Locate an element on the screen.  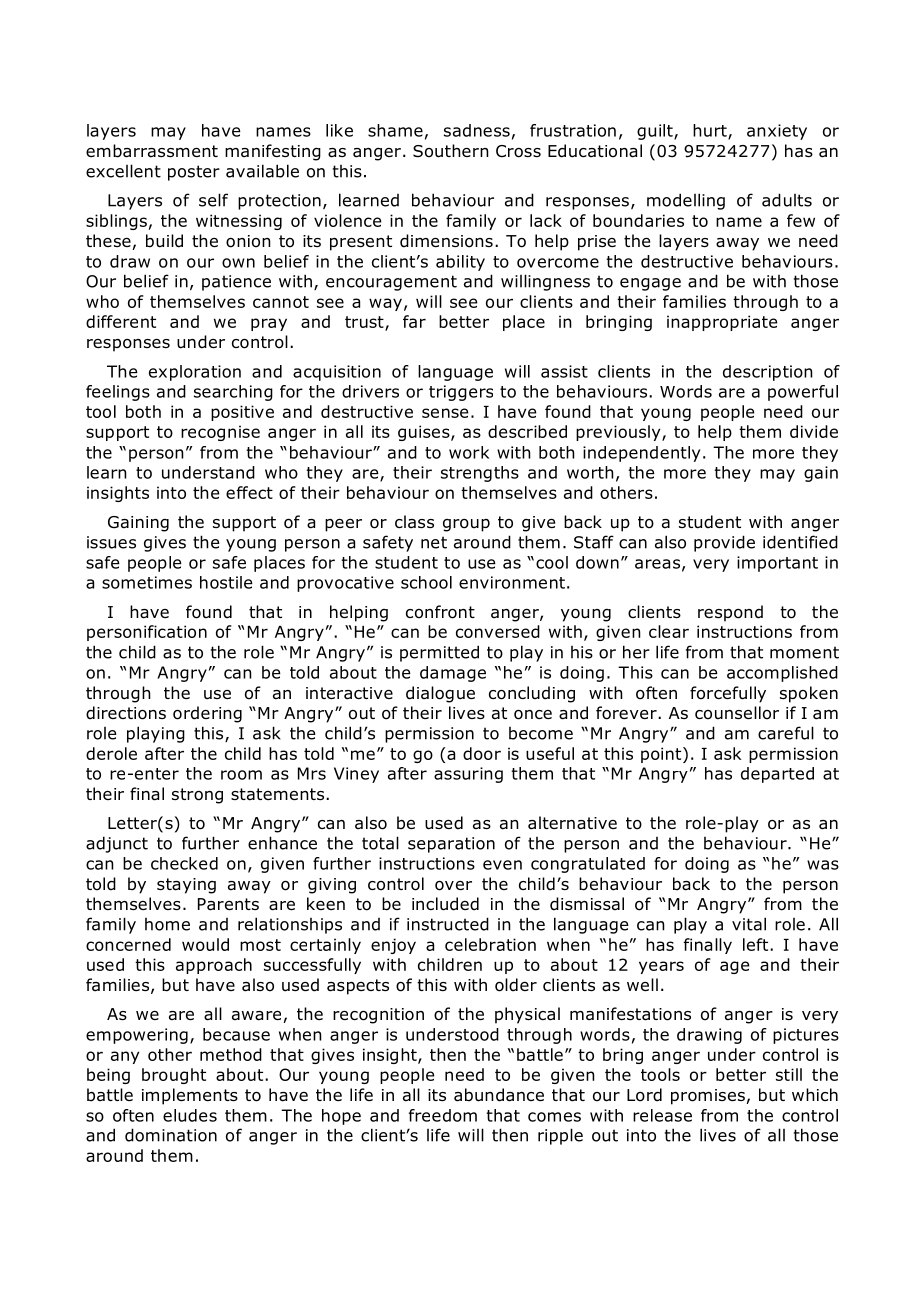
home is located at coordinates (167, 924).
